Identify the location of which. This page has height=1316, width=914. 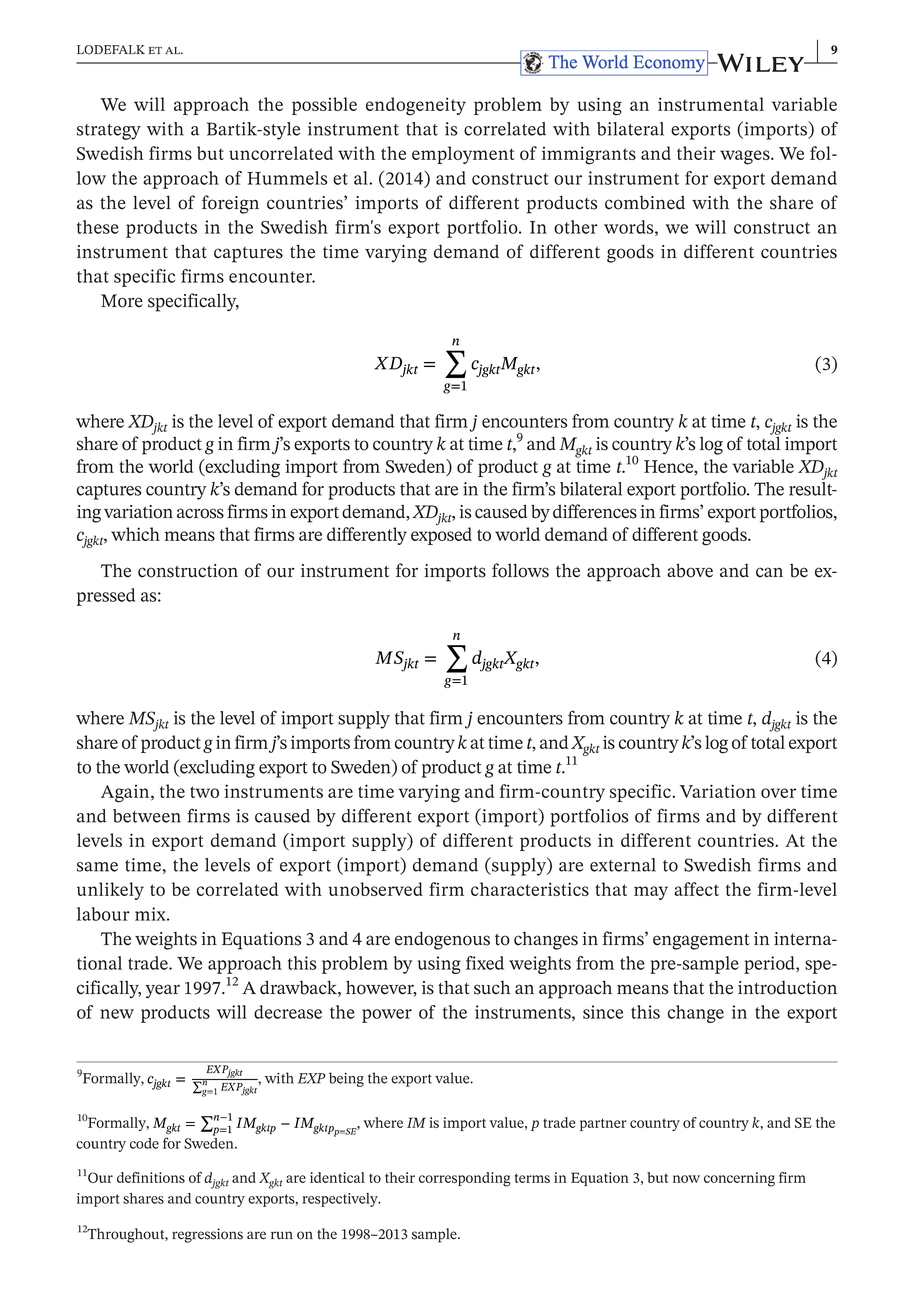
(135, 534).
